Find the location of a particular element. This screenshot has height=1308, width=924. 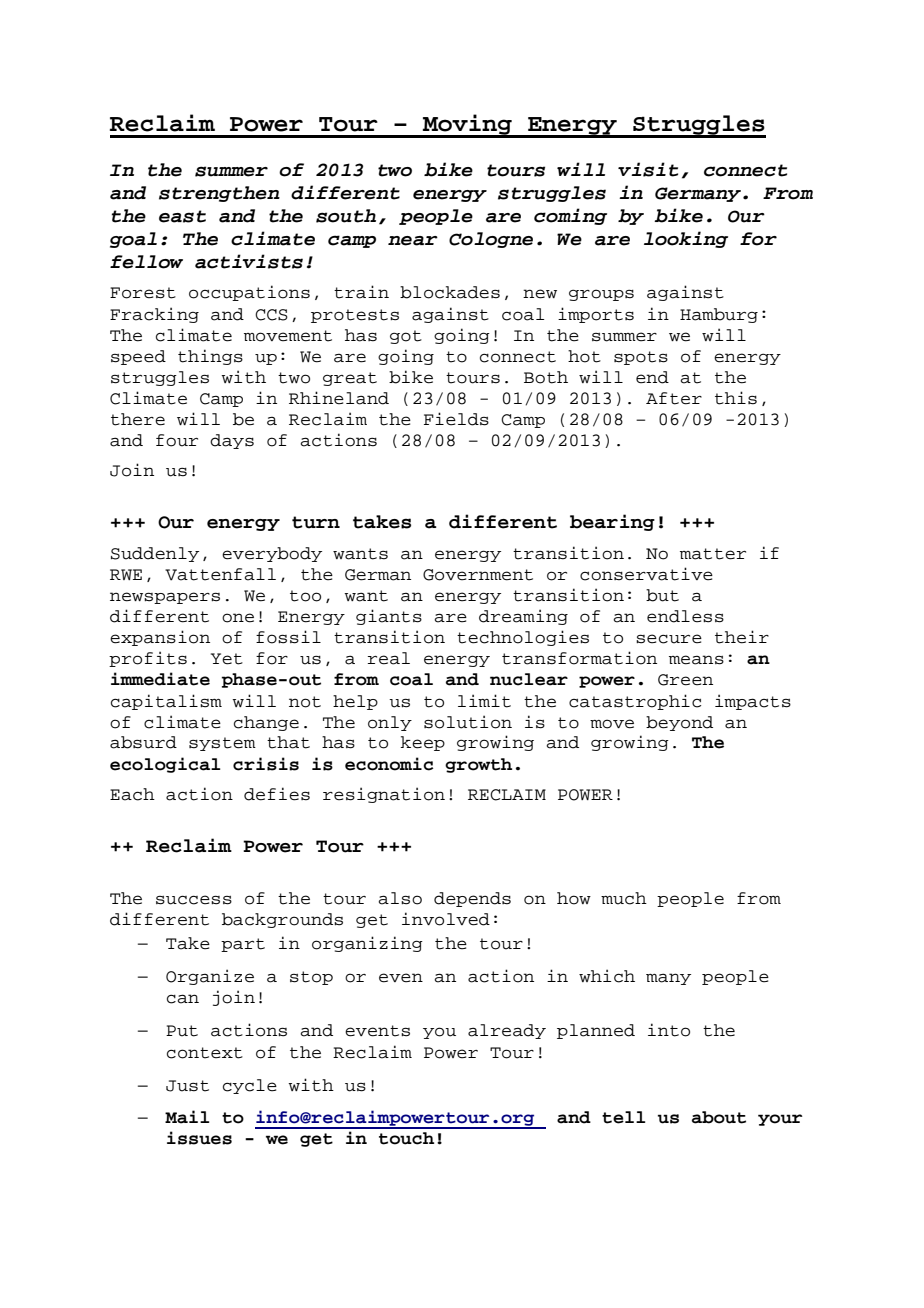

about is located at coordinates (719, 1117).
